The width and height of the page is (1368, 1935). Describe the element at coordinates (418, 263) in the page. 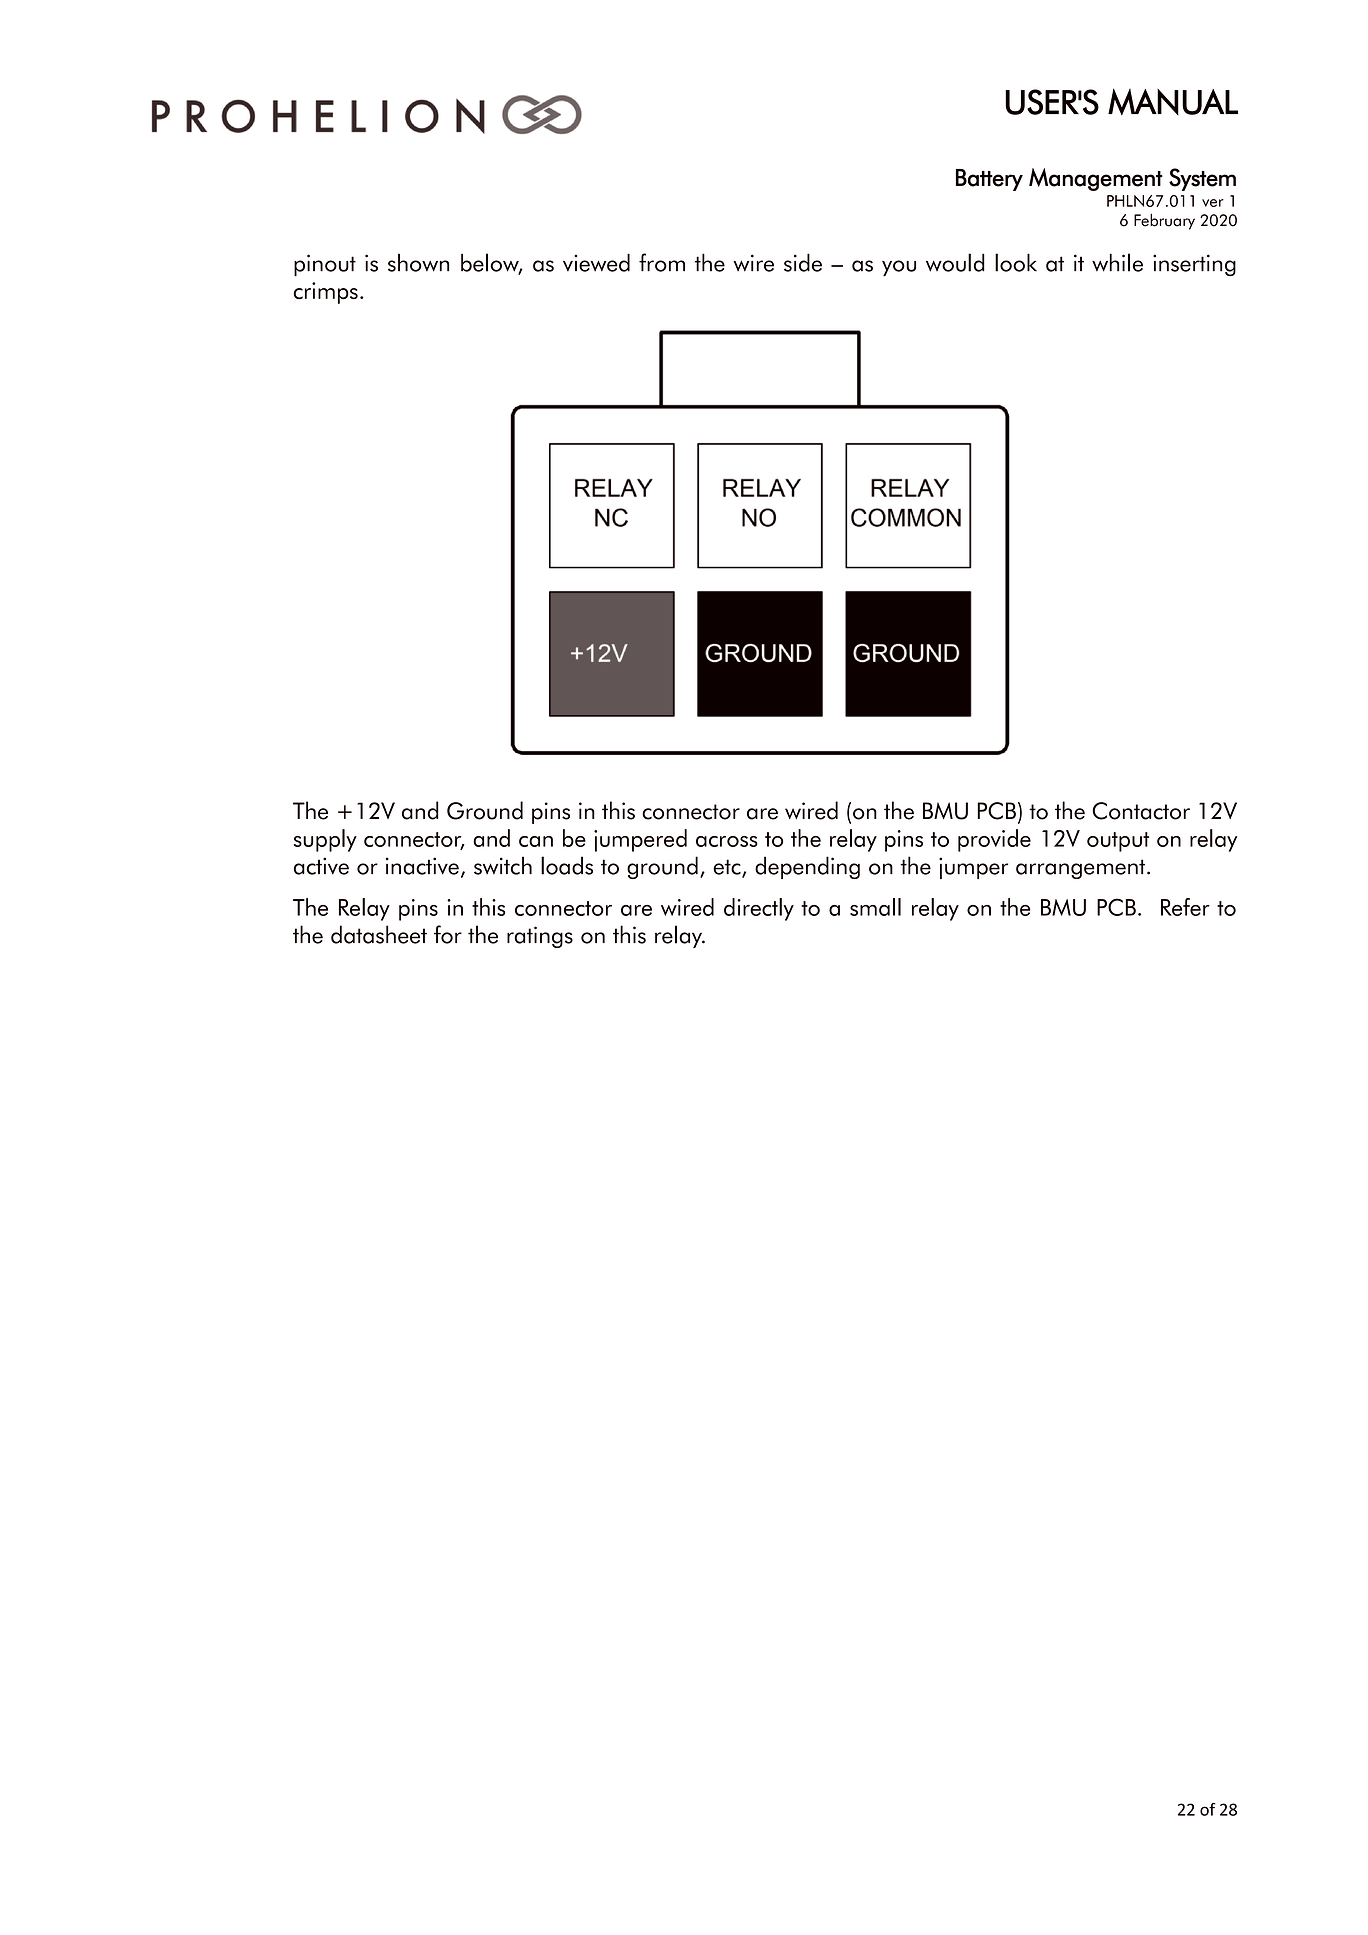

I see `shown` at that location.
